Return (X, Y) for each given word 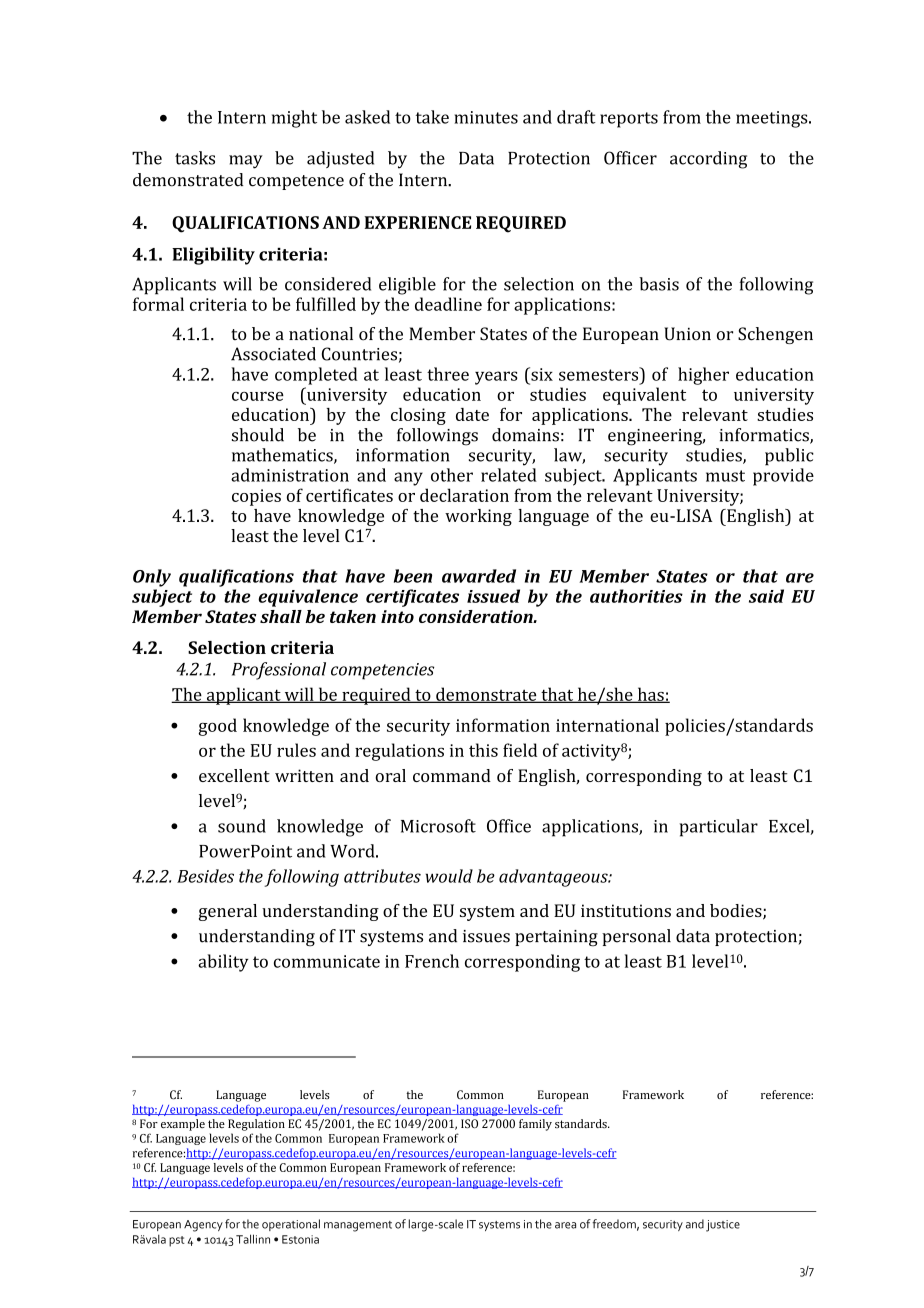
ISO (469, 1123)
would (449, 876)
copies (256, 497)
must (725, 476)
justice (723, 1226)
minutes (486, 117)
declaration (464, 495)
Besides (205, 876)
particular (719, 828)
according (708, 160)
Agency (203, 1226)
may (246, 162)
